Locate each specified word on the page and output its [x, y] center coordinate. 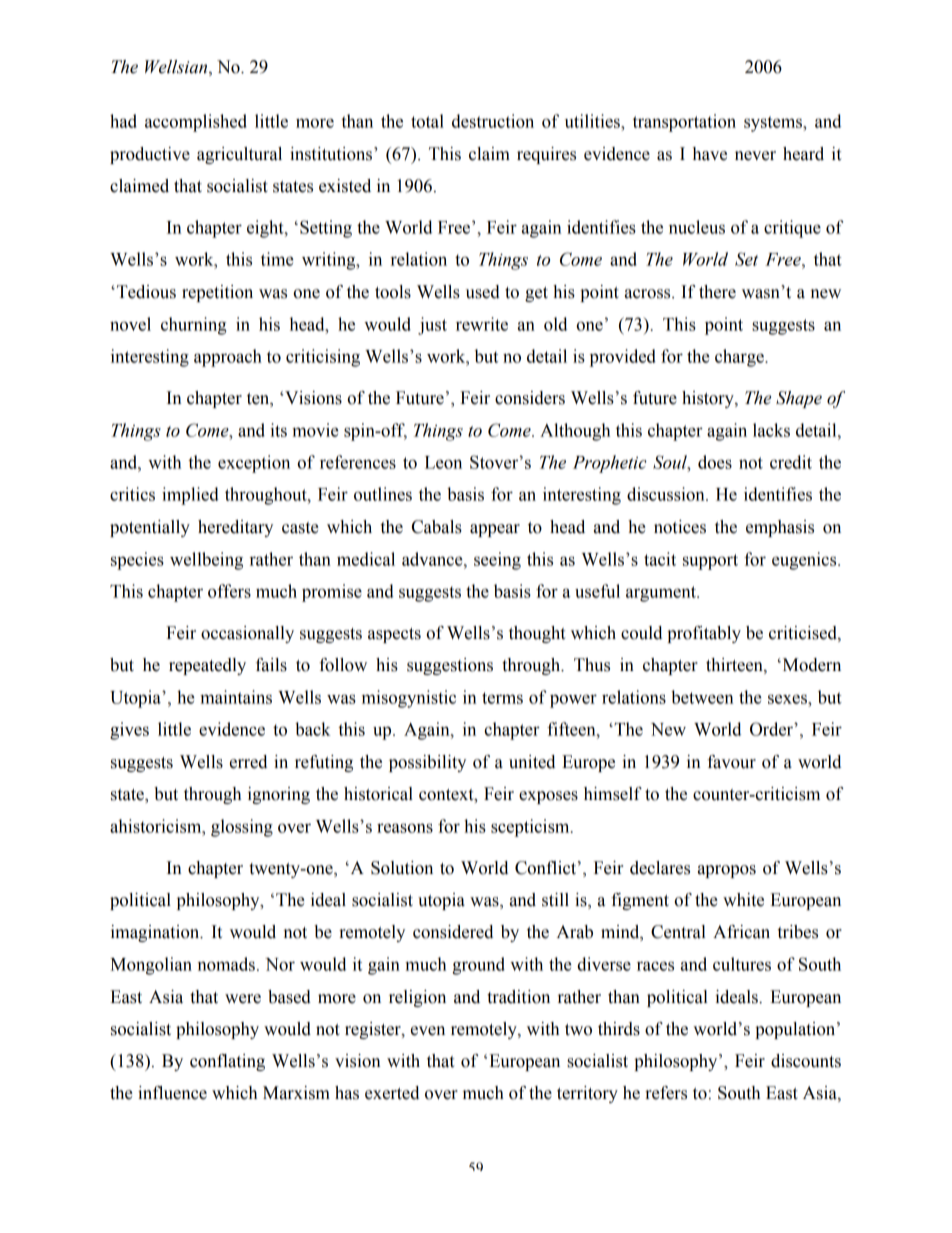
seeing [497, 561]
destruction [493, 121]
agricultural [239, 155]
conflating [227, 1062]
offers [229, 591]
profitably [704, 634]
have [710, 154]
